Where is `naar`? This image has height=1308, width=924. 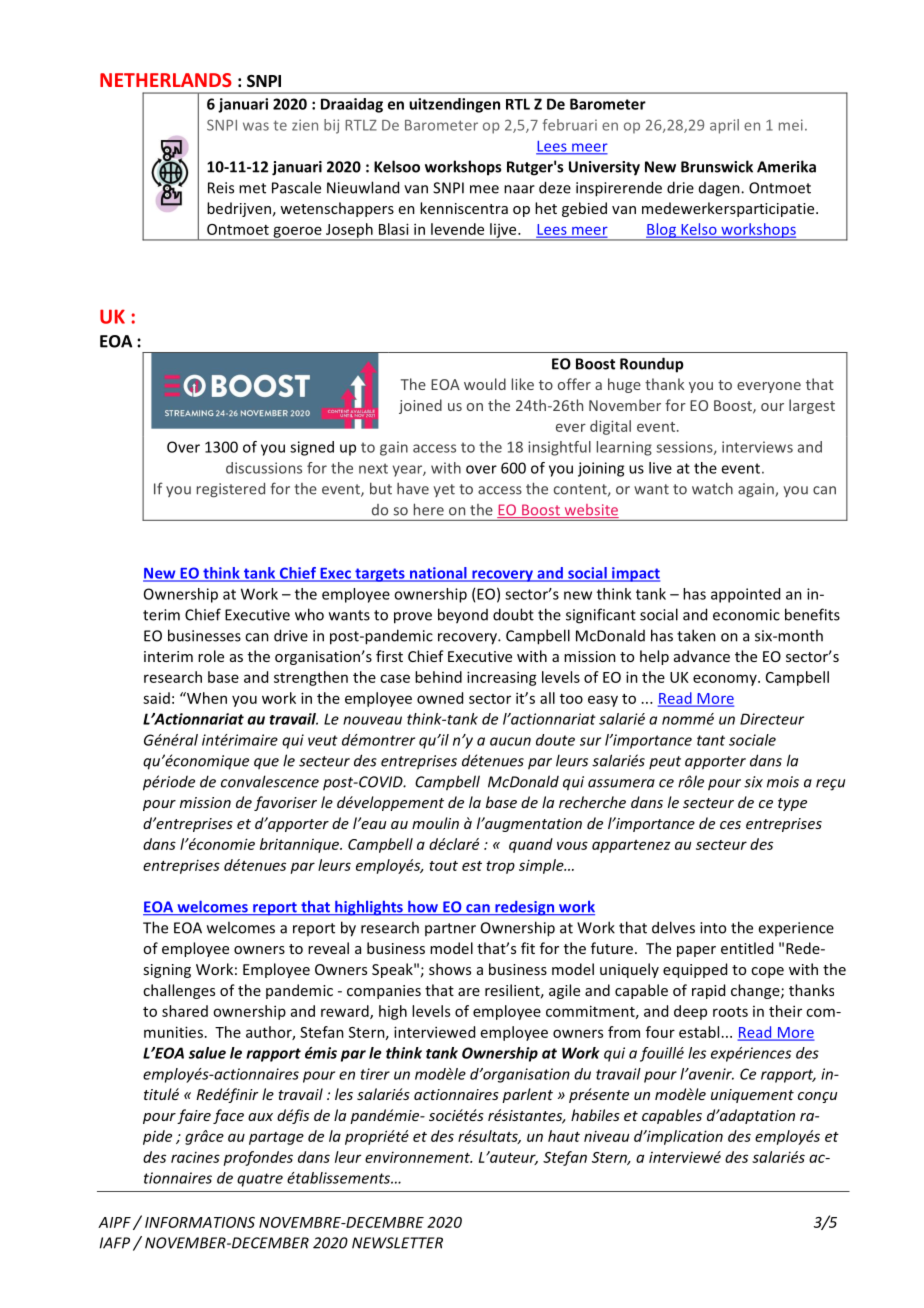
naar is located at coordinates (519, 189).
